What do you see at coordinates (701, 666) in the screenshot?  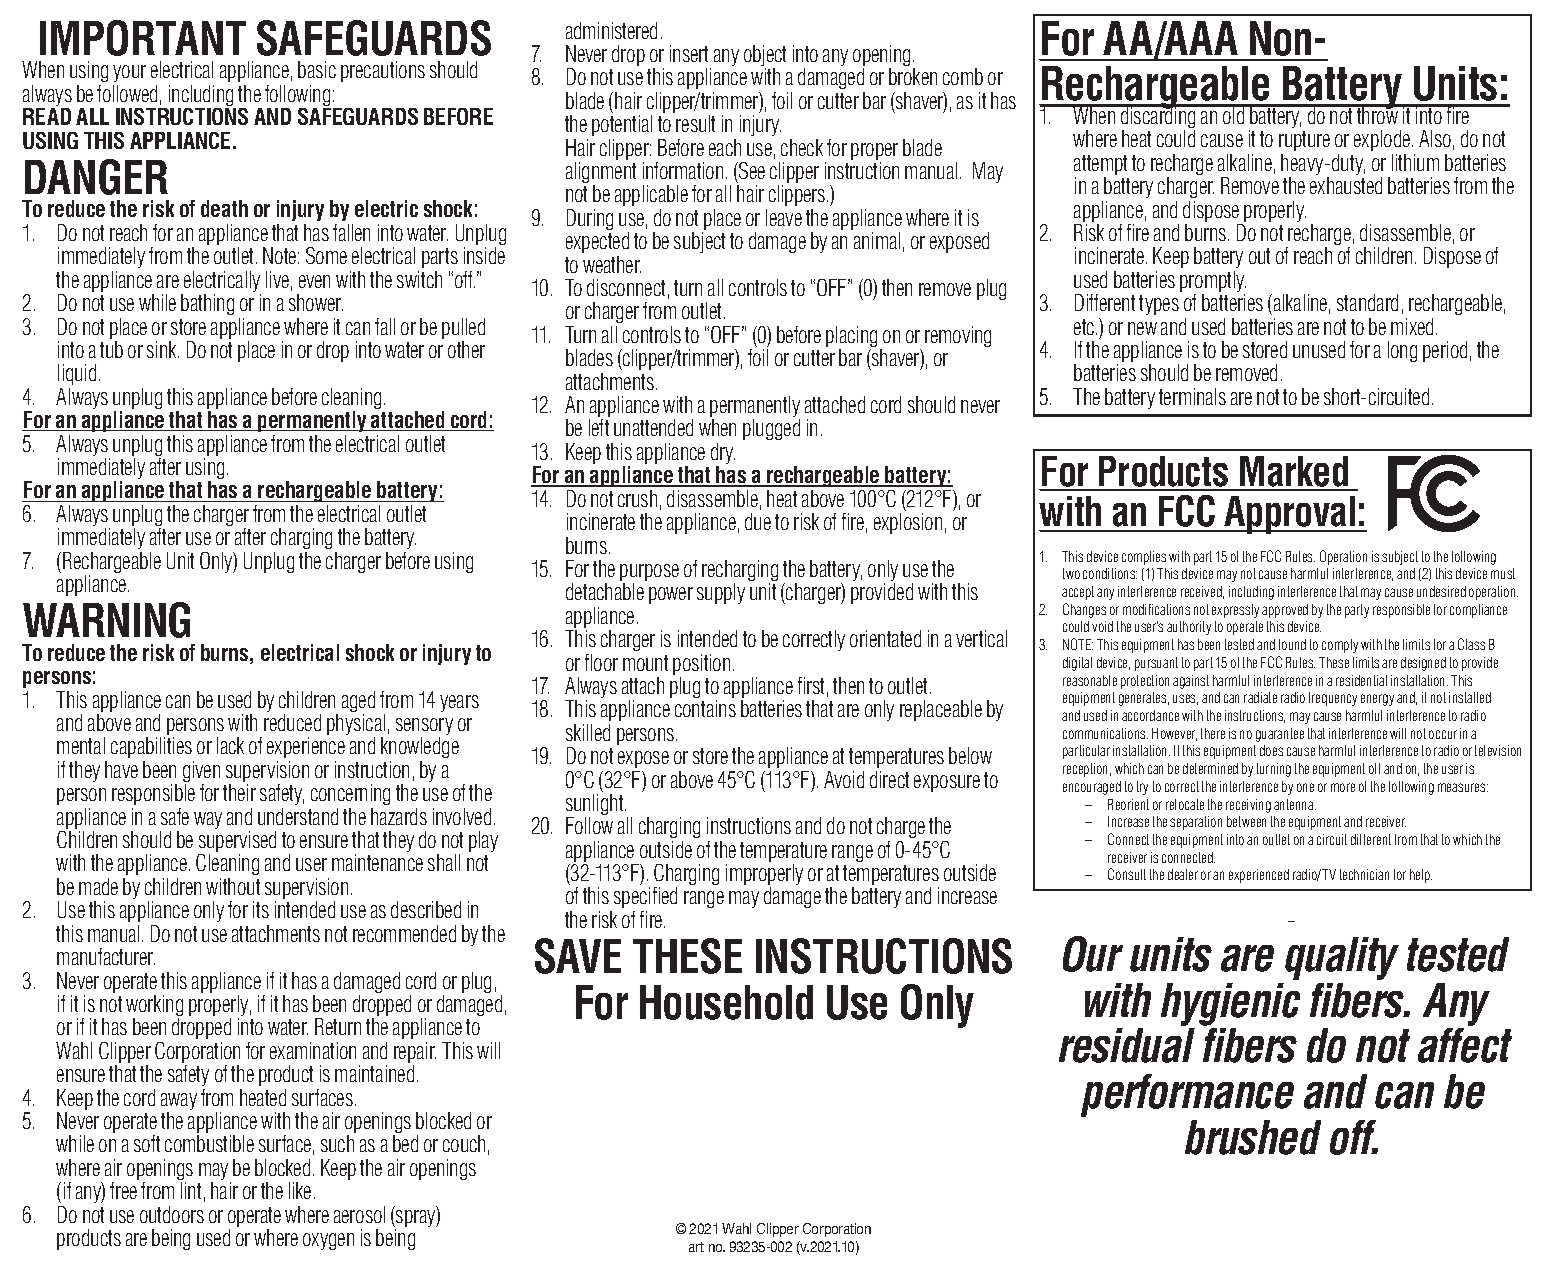 I see `position` at bounding box center [701, 666].
